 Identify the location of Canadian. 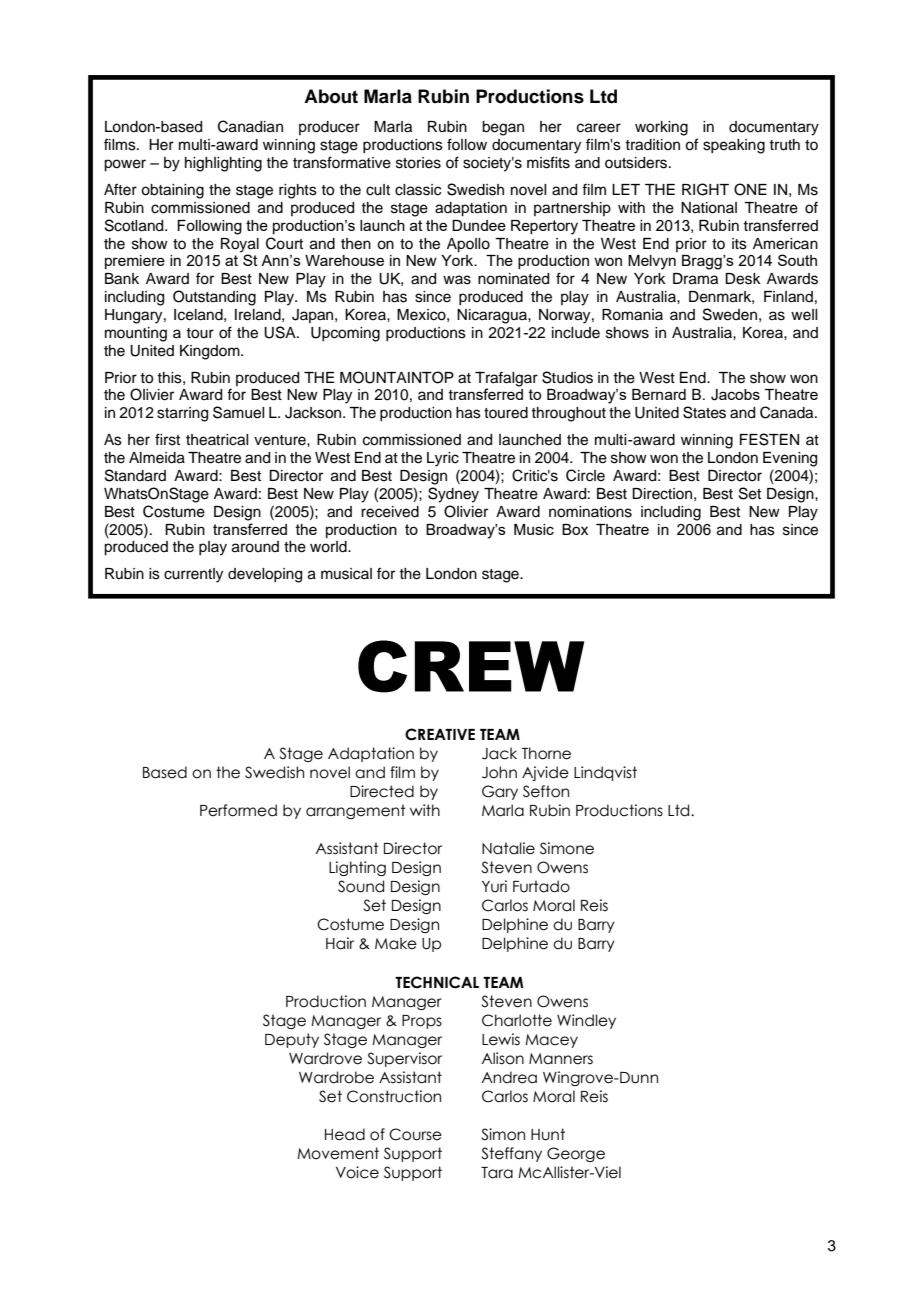
(250, 126).
